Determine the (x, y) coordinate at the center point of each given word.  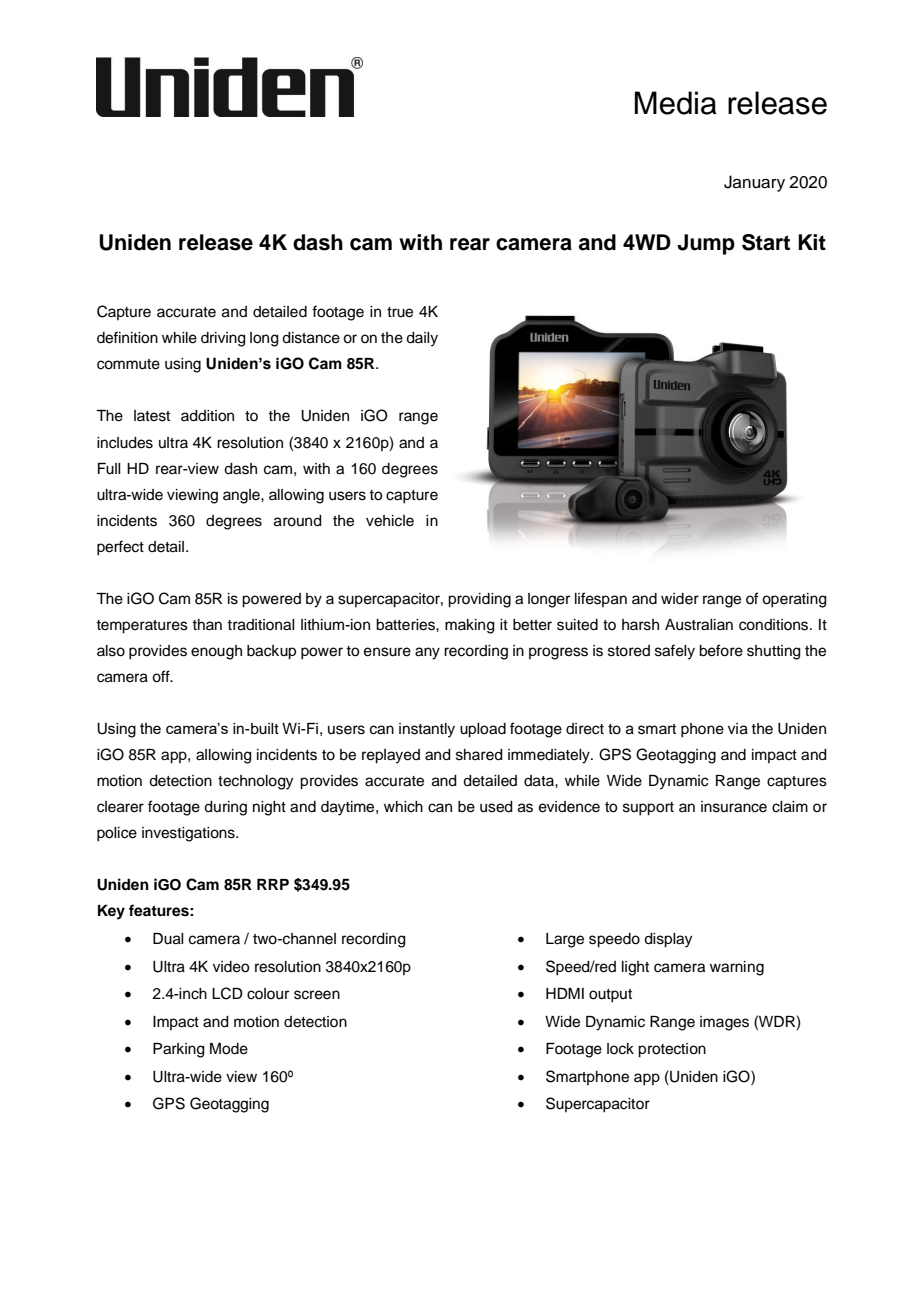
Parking (179, 1050)
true (400, 312)
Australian (699, 625)
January (754, 183)
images (724, 1023)
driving (223, 339)
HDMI (565, 993)
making (470, 626)
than (207, 624)
